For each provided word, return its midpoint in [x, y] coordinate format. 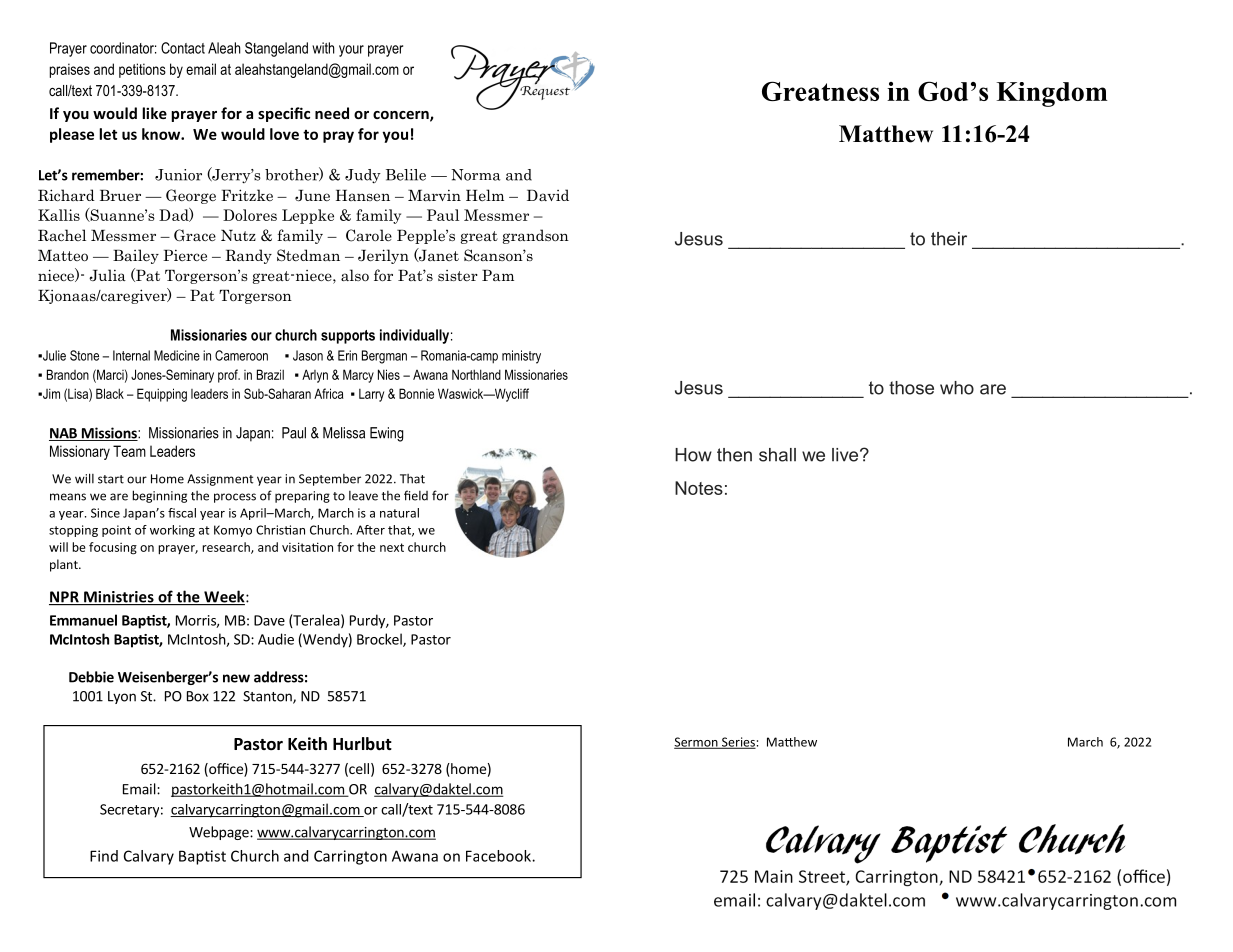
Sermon [697, 743]
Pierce [185, 255]
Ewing [386, 434]
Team [129, 451]
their [949, 239]
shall [777, 455]
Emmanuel [83, 620]
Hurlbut [362, 743]
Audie [276, 639]
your [351, 51]
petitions [142, 70]
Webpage [220, 833]
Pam [498, 275]
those [911, 388]
